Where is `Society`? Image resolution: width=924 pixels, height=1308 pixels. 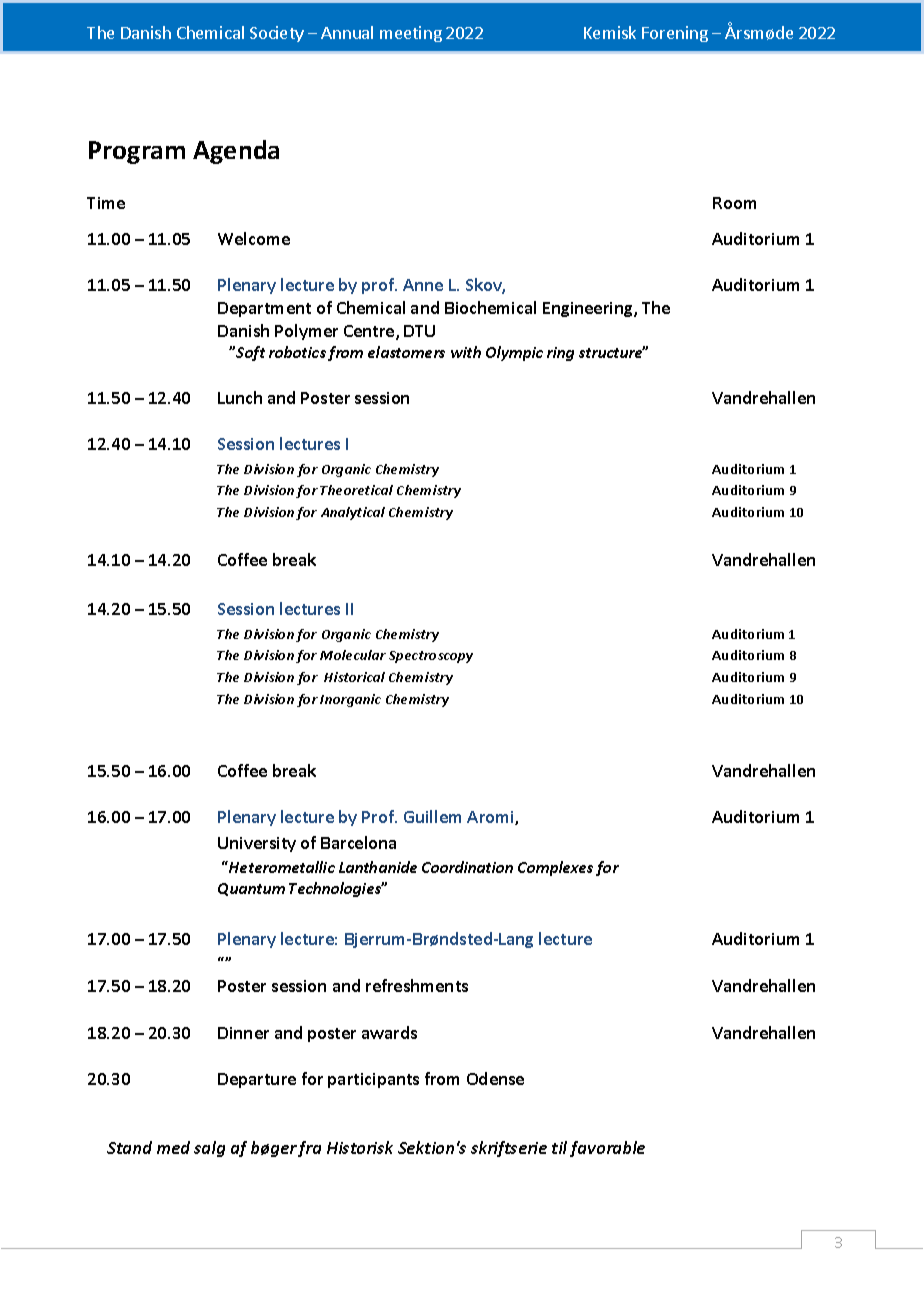 Society is located at coordinates (277, 34).
